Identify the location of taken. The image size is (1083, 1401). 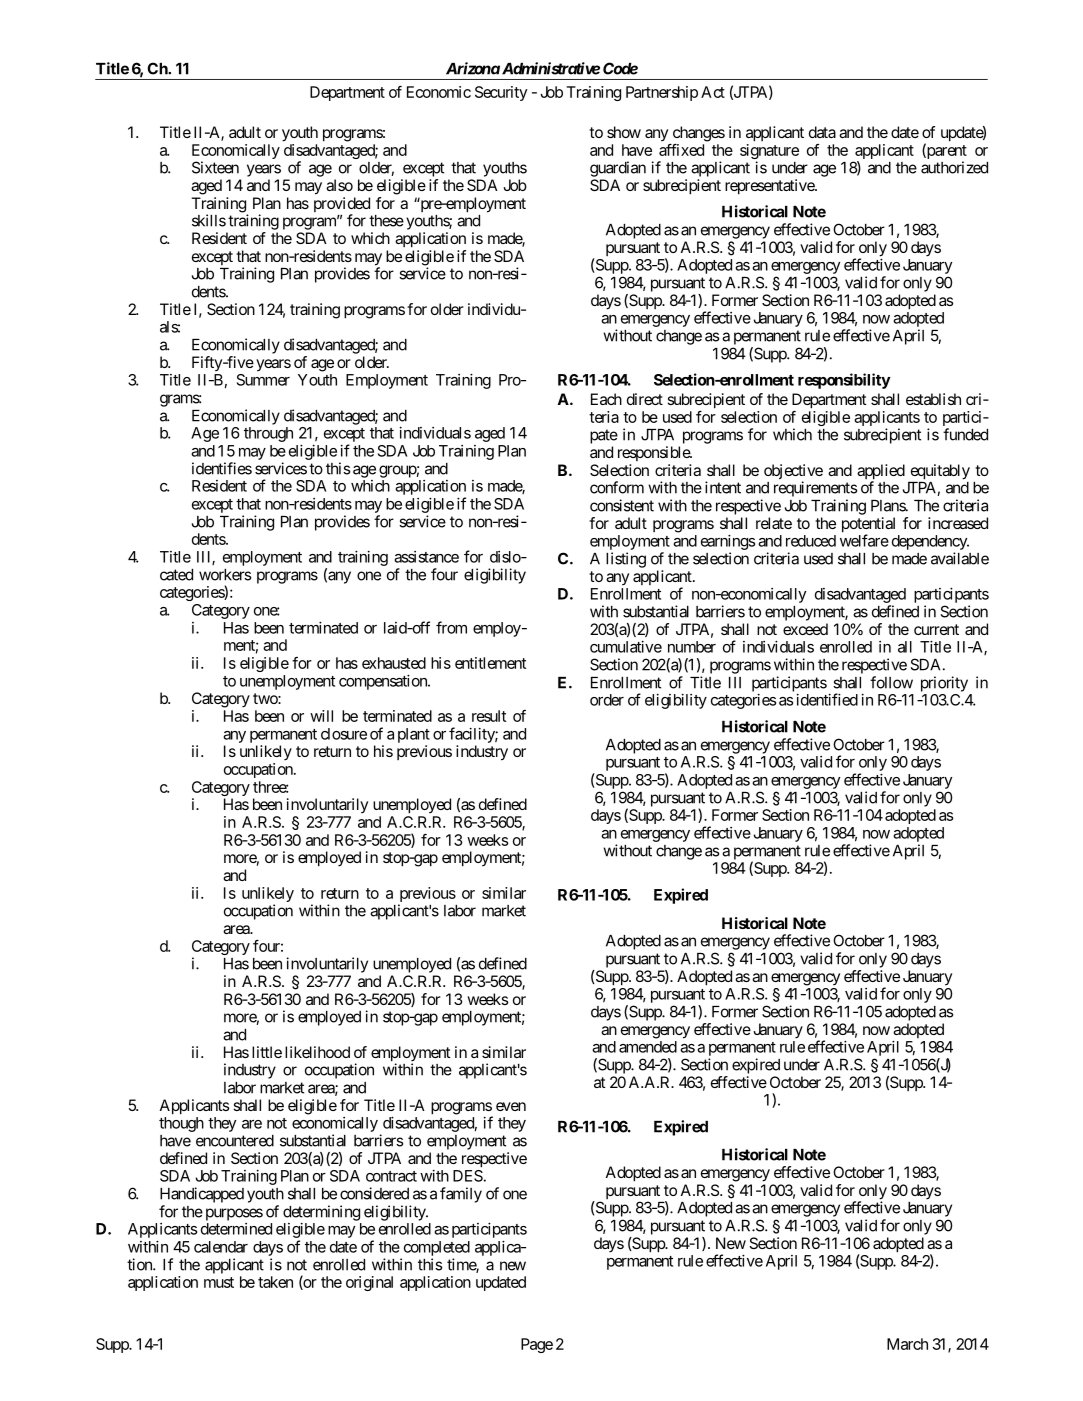
(275, 1282).
